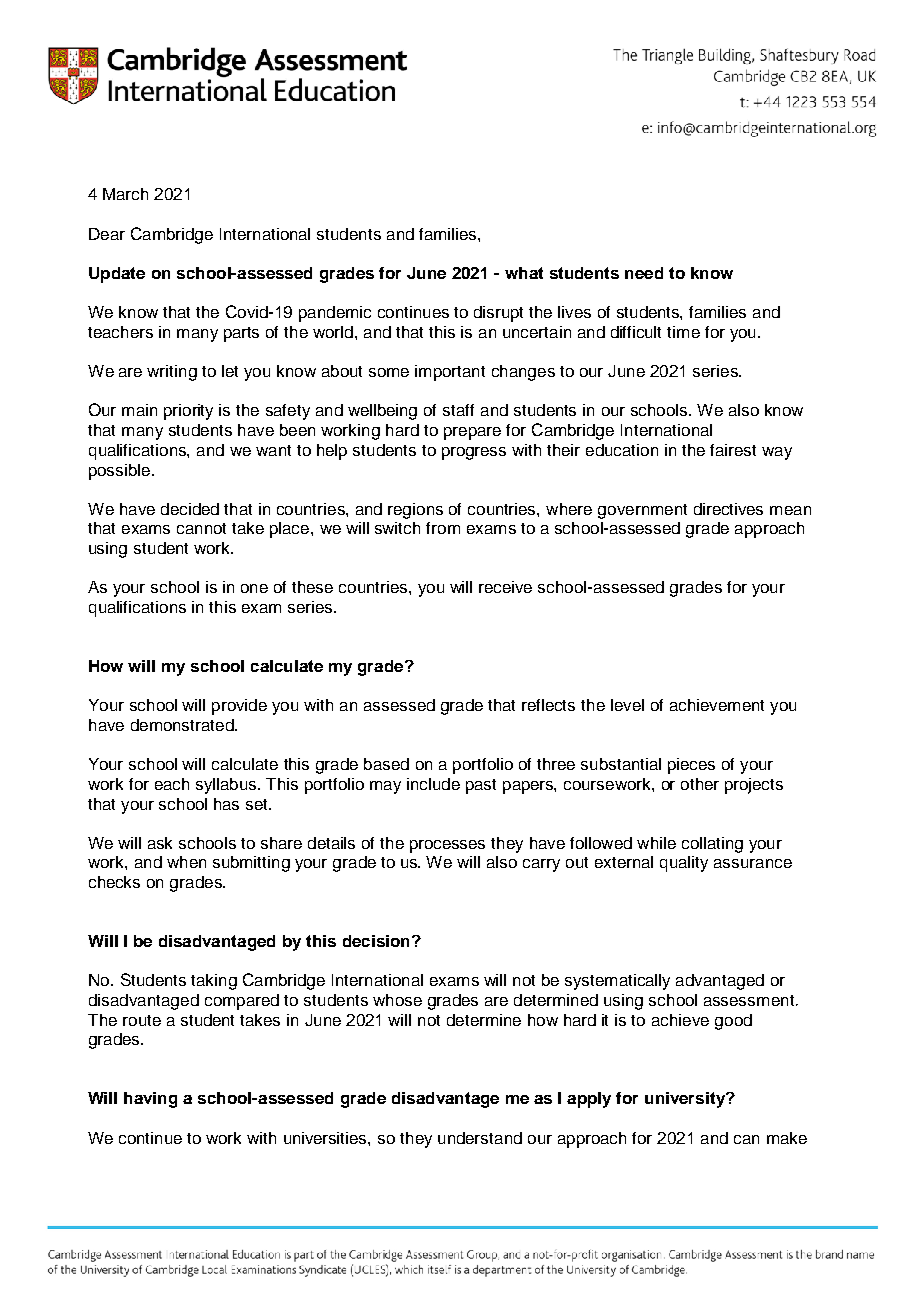  I want to click on provide, so click(239, 707).
